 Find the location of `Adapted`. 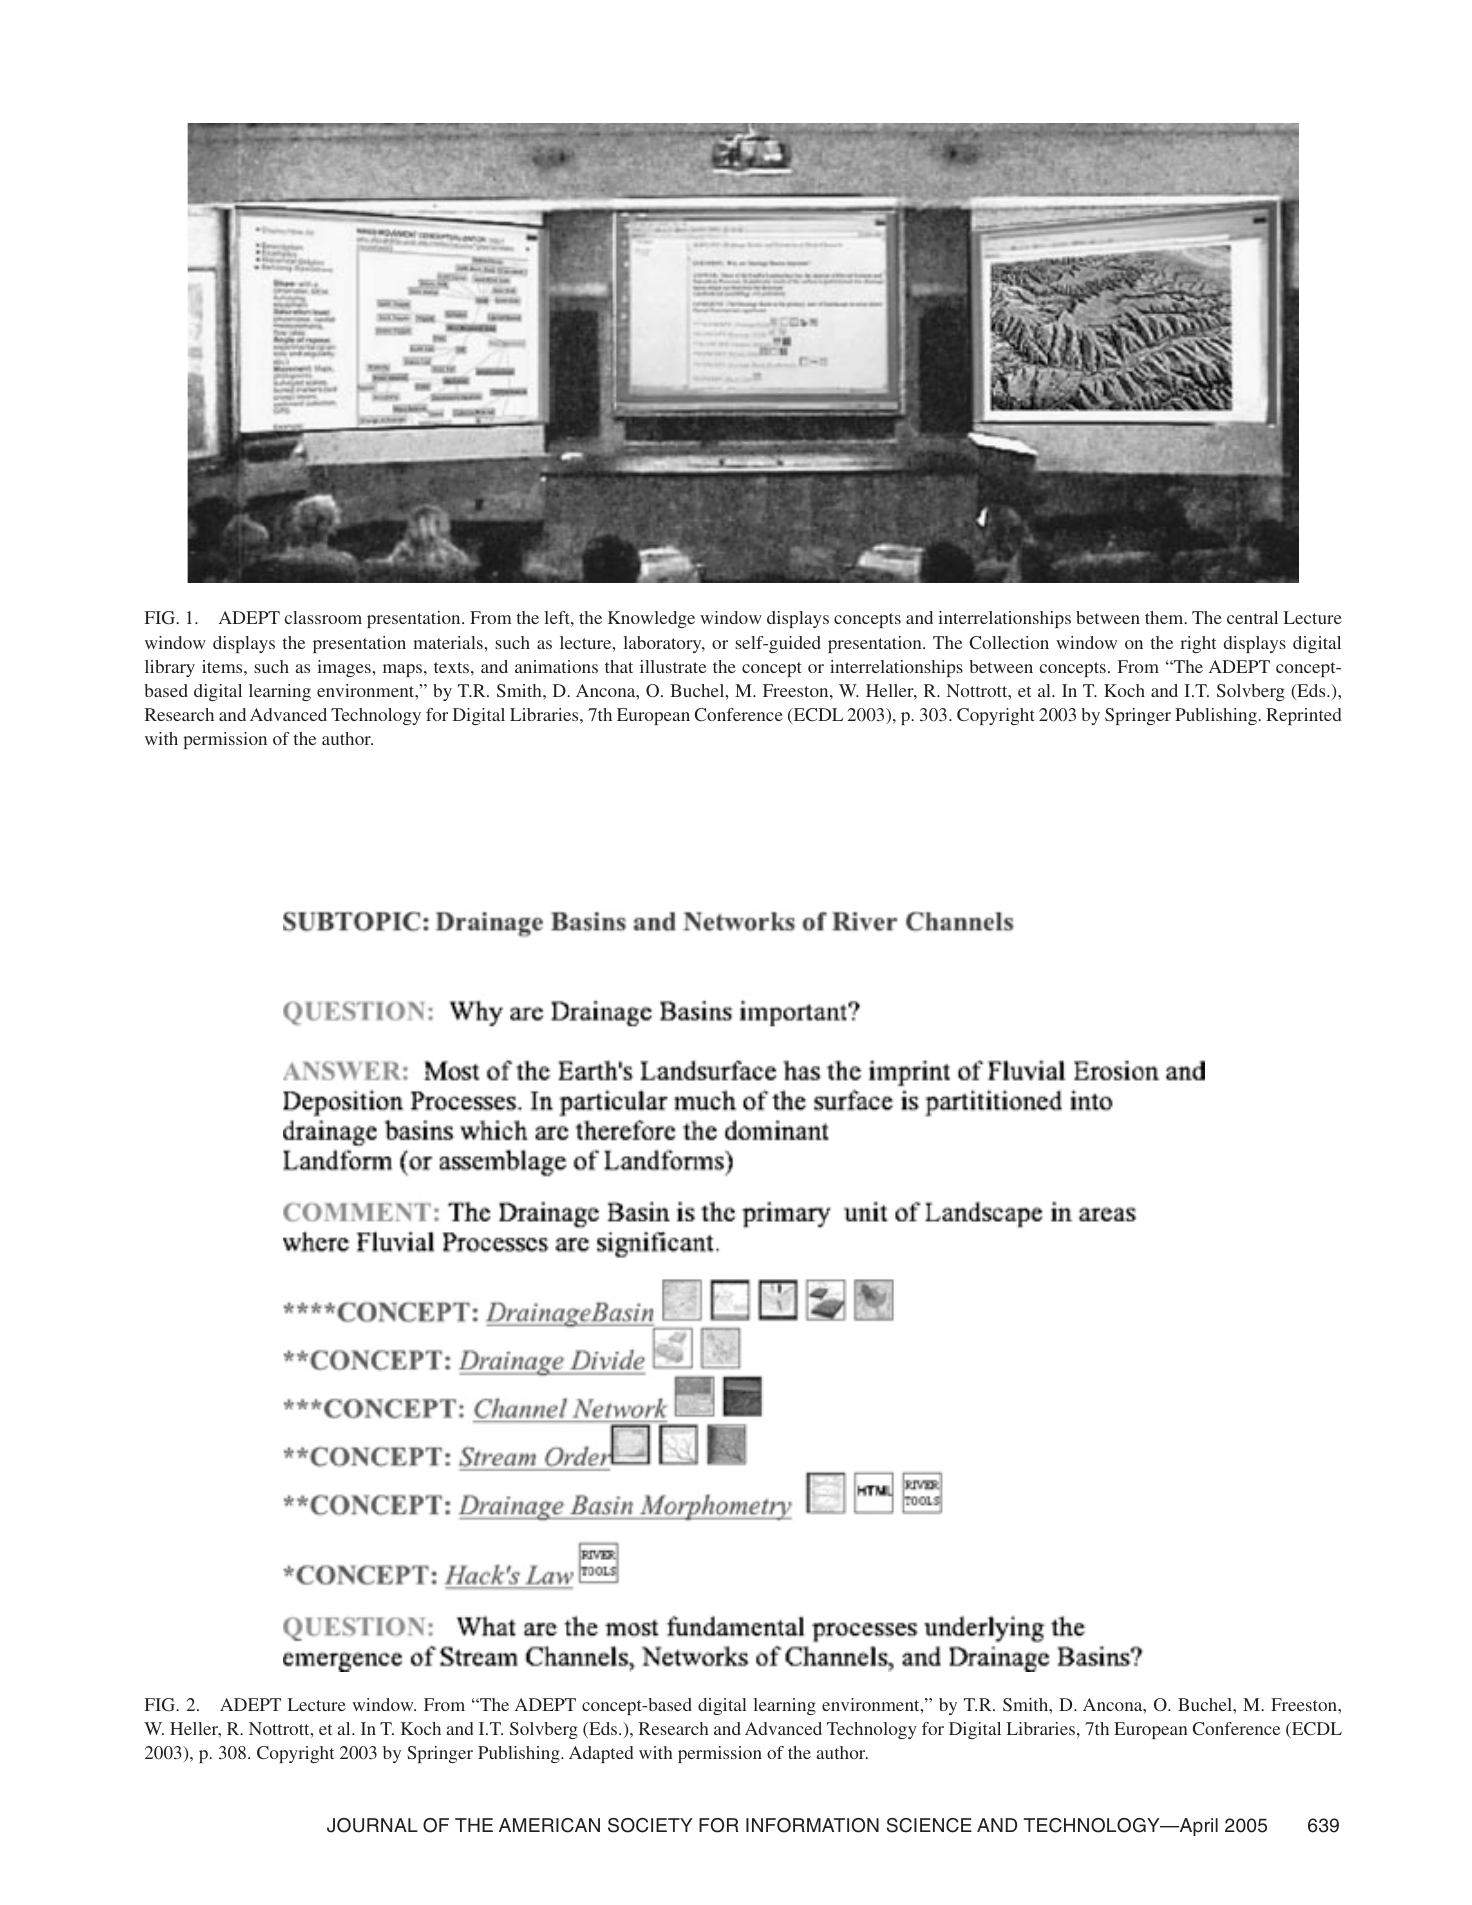

Adapted is located at coordinates (601, 1754).
